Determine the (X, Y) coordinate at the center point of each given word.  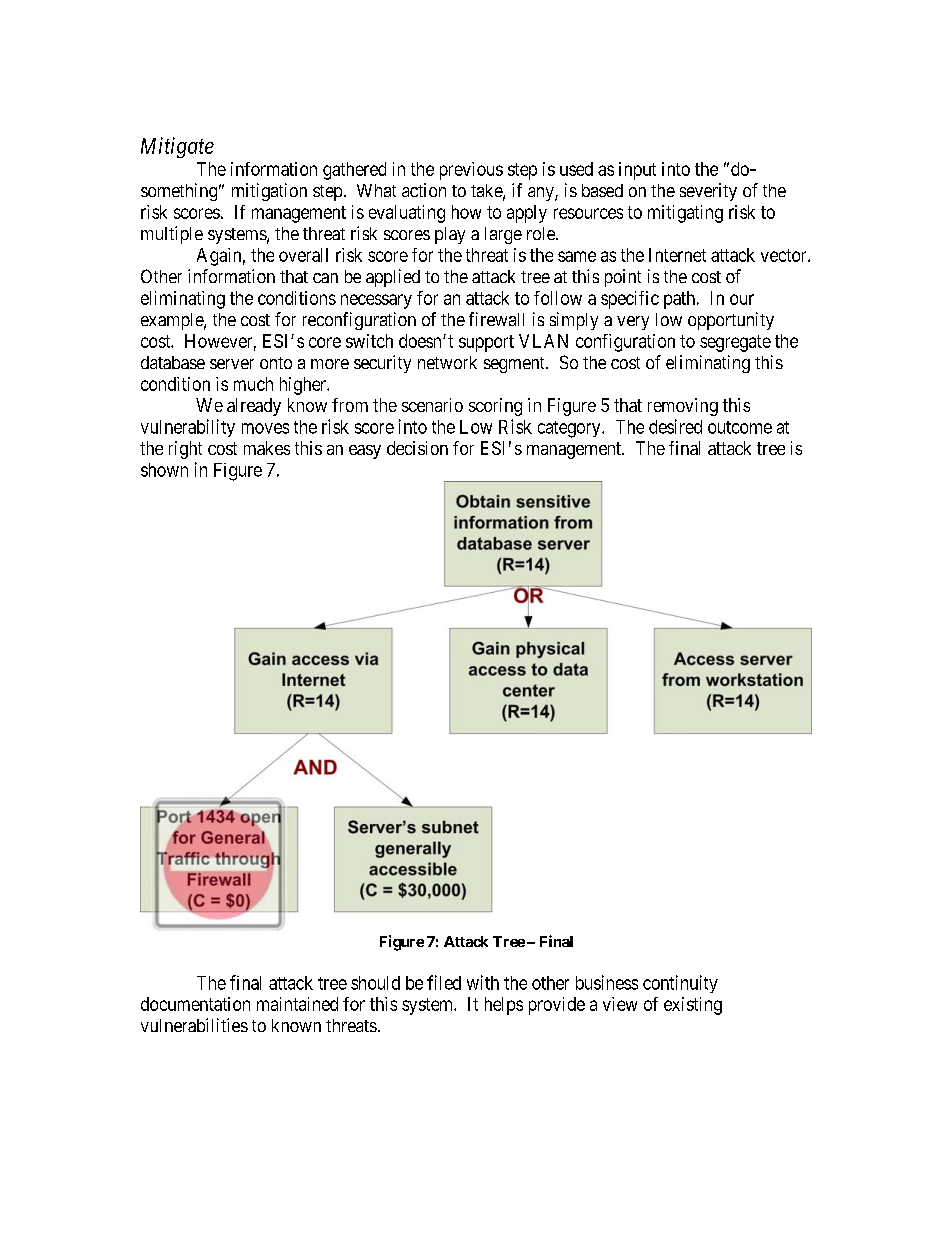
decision (417, 448)
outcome (740, 427)
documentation (195, 1004)
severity (708, 192)
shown (164, 470)
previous (471, 171)
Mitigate (177, 147)
